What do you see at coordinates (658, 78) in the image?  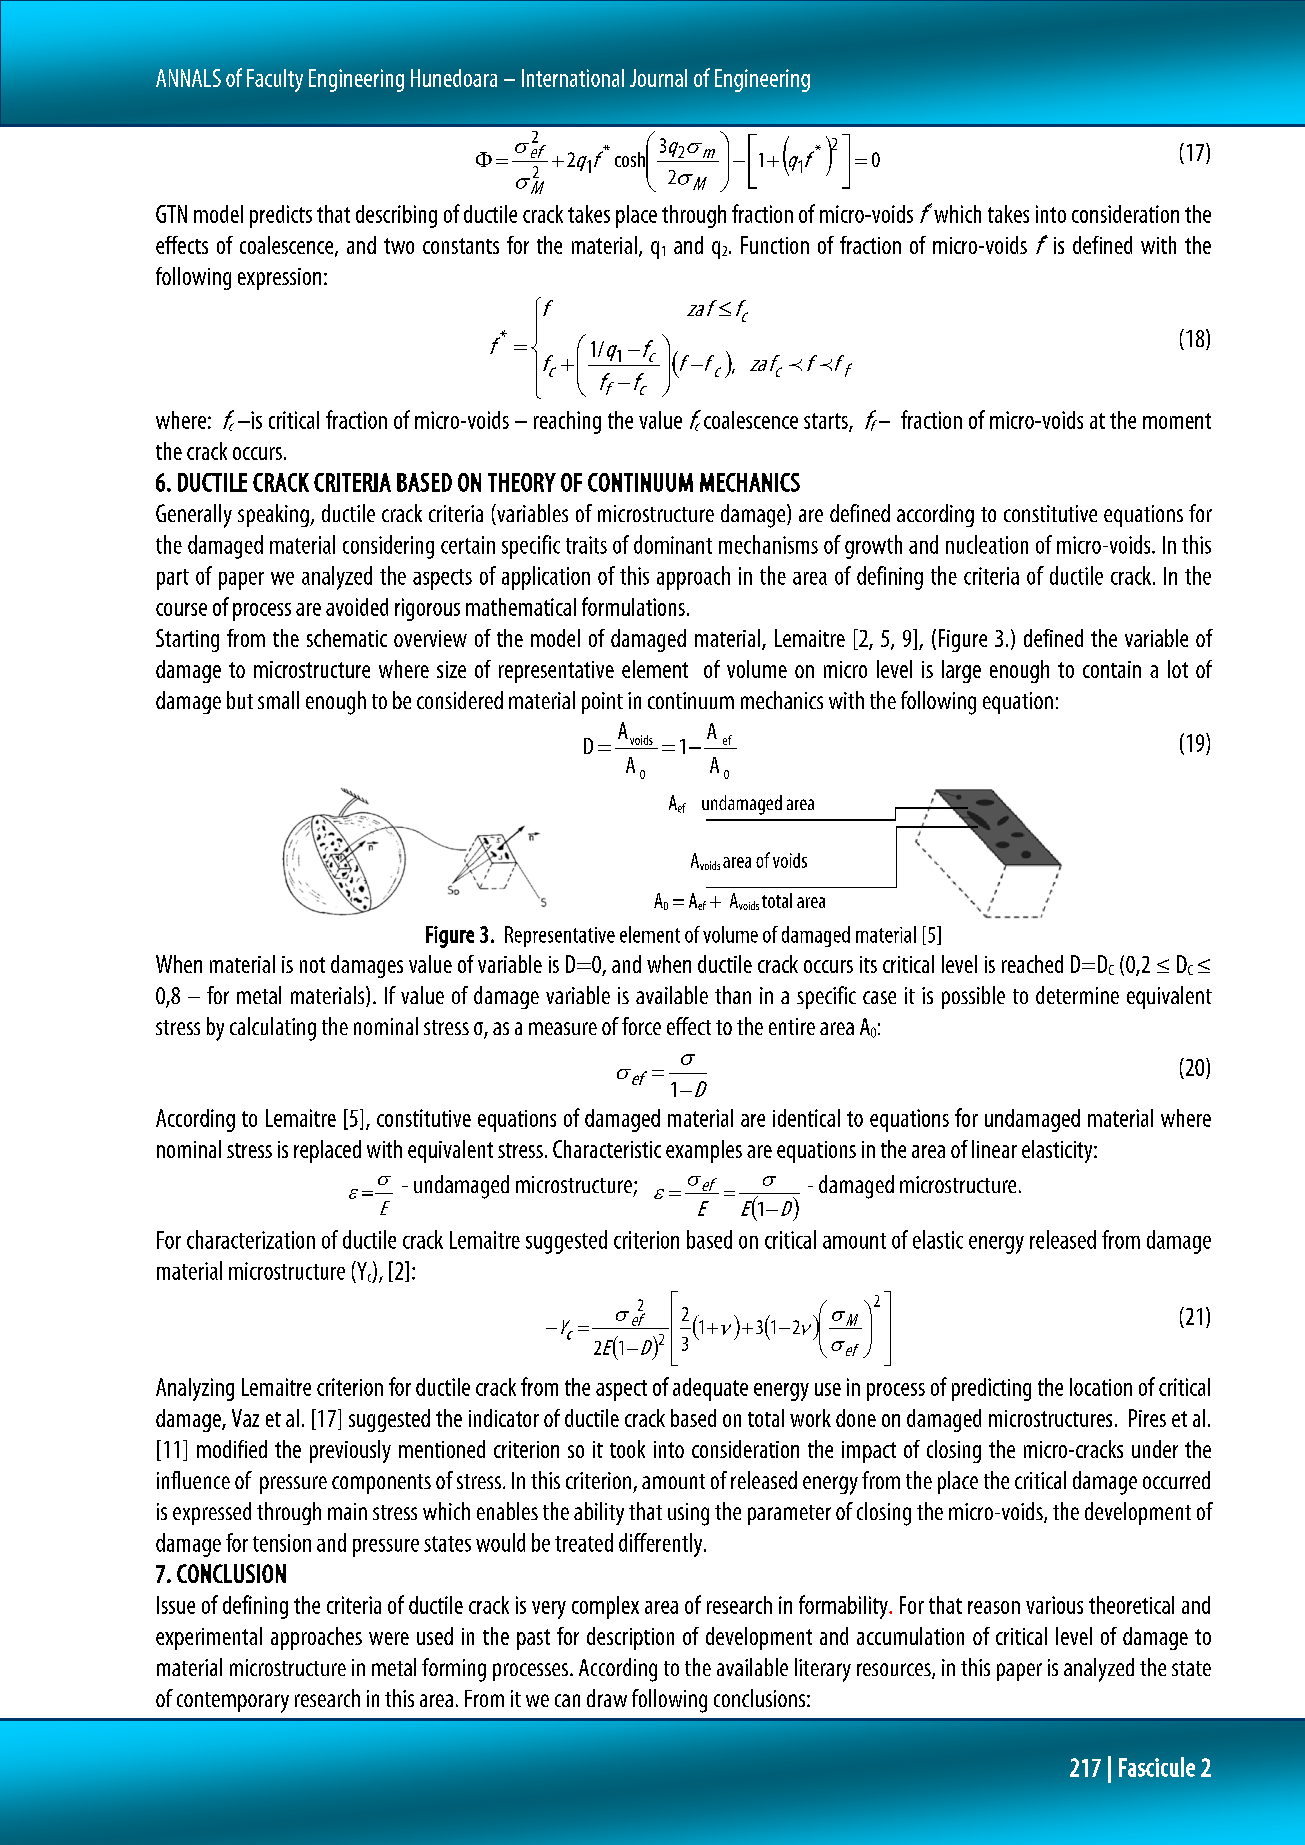 I see `Journal` at bounding box center [658, 78].
